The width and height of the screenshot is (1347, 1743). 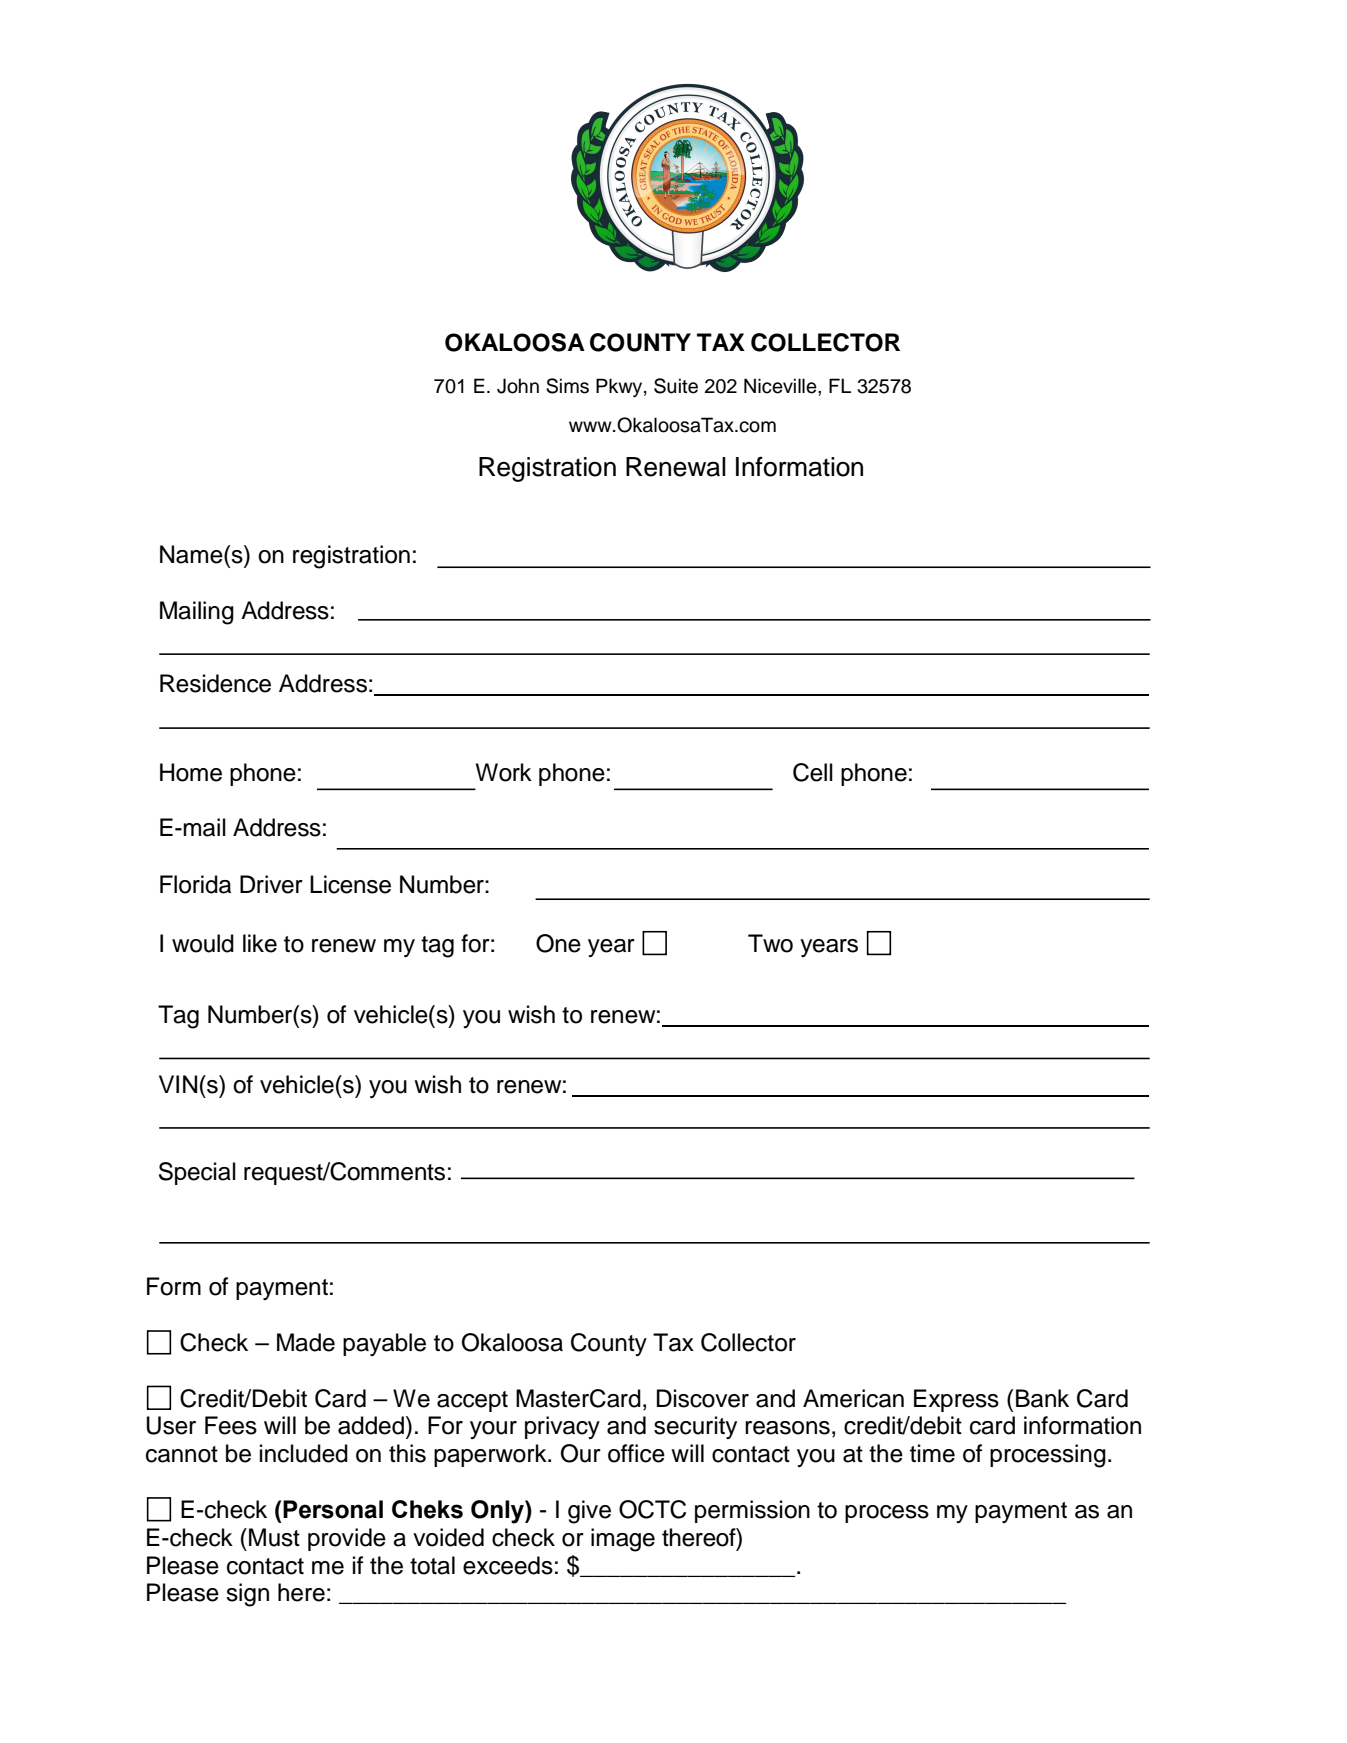 I want to click on Sims, so click(x=567, y=386).
